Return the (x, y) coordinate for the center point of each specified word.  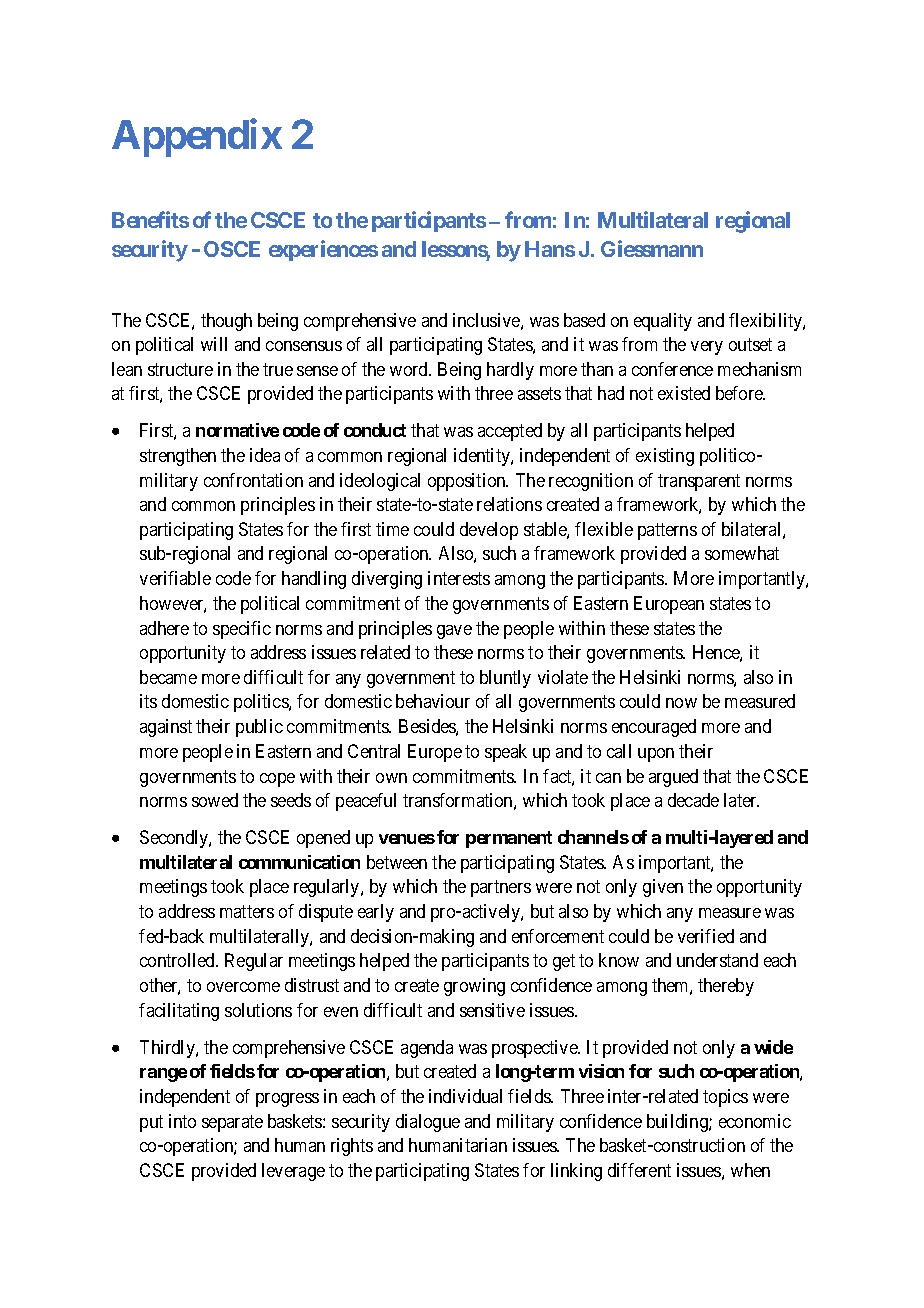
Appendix (197, 138)
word (410, 369)
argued (673, 778)
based (584, 320)
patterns (667, 531)
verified (706, 936)
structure (180, 369)
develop (489, 531)
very (707, 348)
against (166, 728)
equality (663, 322)
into (182, 1121)
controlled (178, 960)
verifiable (175, 578)
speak (506, 753)
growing (474, 987)
